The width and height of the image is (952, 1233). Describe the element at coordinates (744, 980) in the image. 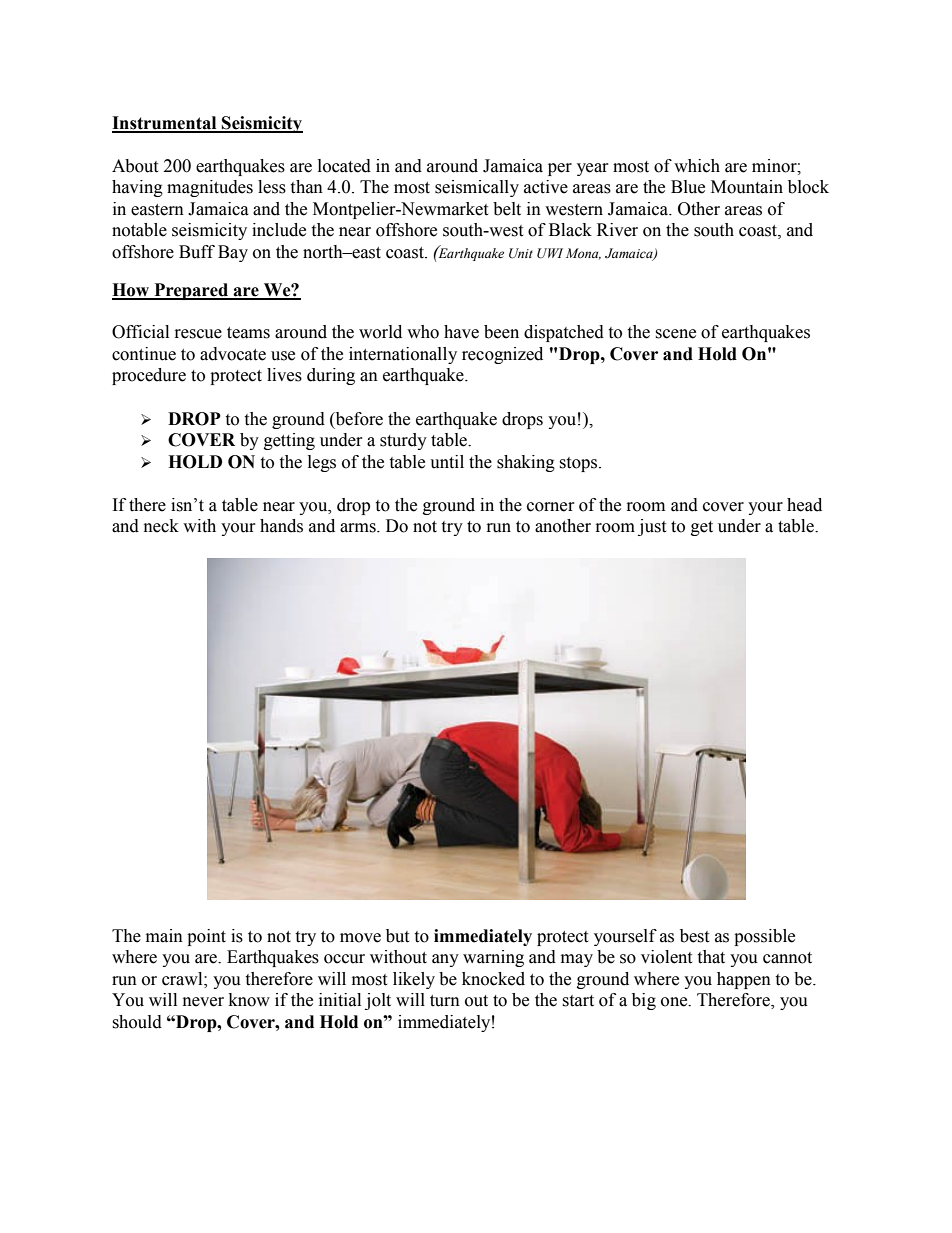

I see `happen` at that location.
